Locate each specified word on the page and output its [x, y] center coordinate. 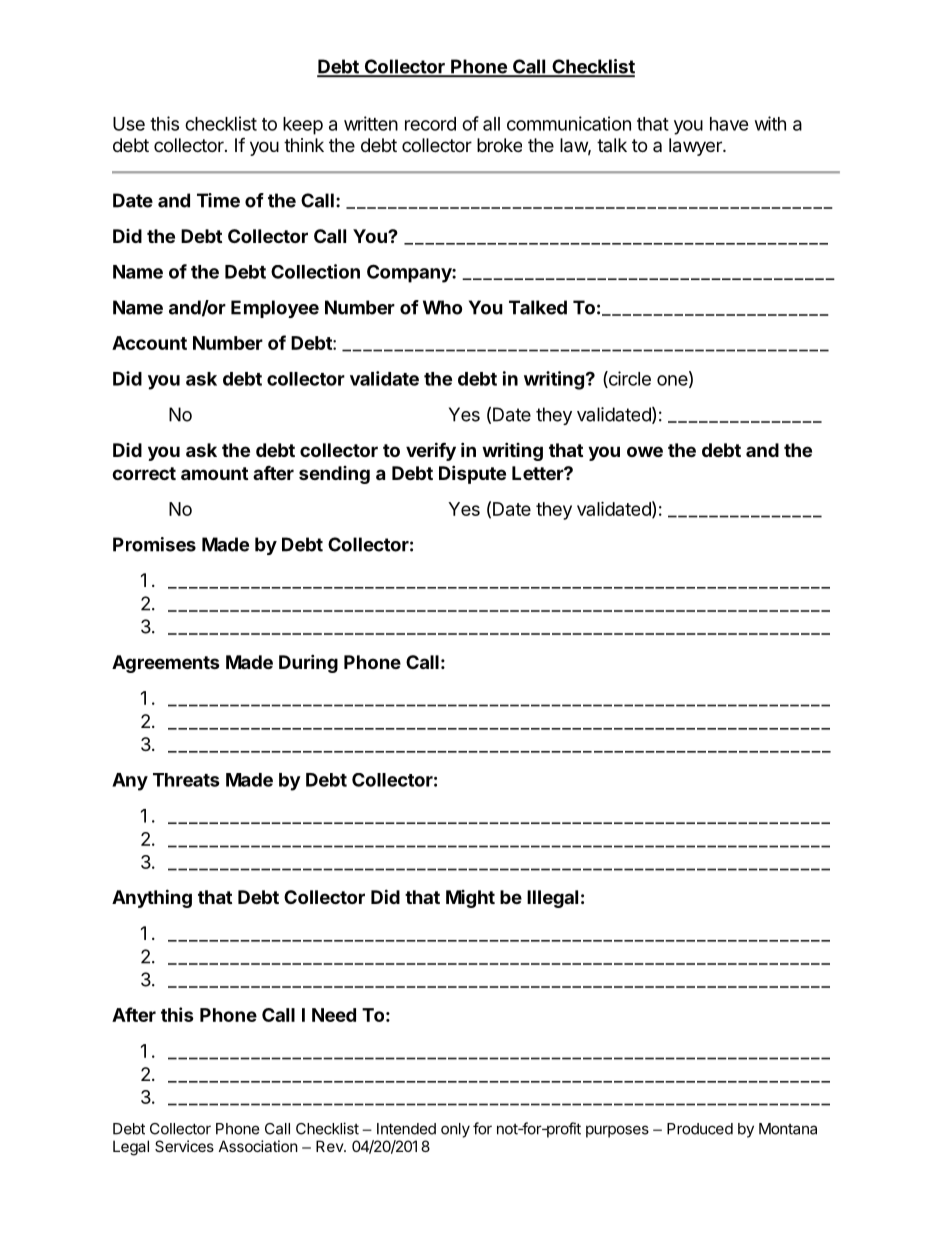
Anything [152, 898]
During [308, 663]
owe [645, 451]
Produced [700, 1129]
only [455, 1130]
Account [149, 343]
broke [499, 145]
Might [470, 899]
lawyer [696, 147]
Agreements [166, 664]
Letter [538, 473]
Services [184, 1146]
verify [431, 451]
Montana [788, 1129]
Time [218, 200]
